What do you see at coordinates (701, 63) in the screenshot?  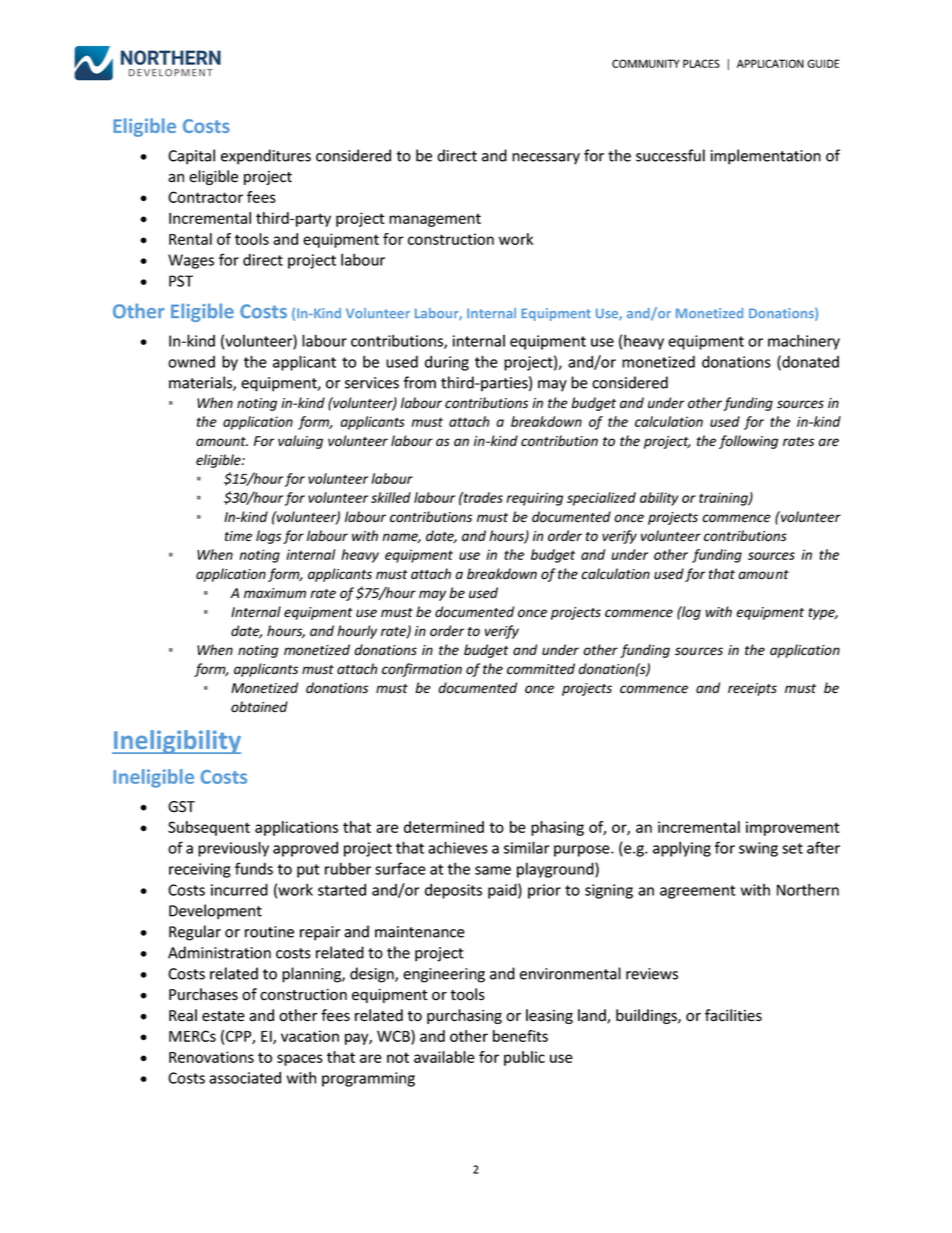 I see `PLACES` at bounding box center [701, 63].
